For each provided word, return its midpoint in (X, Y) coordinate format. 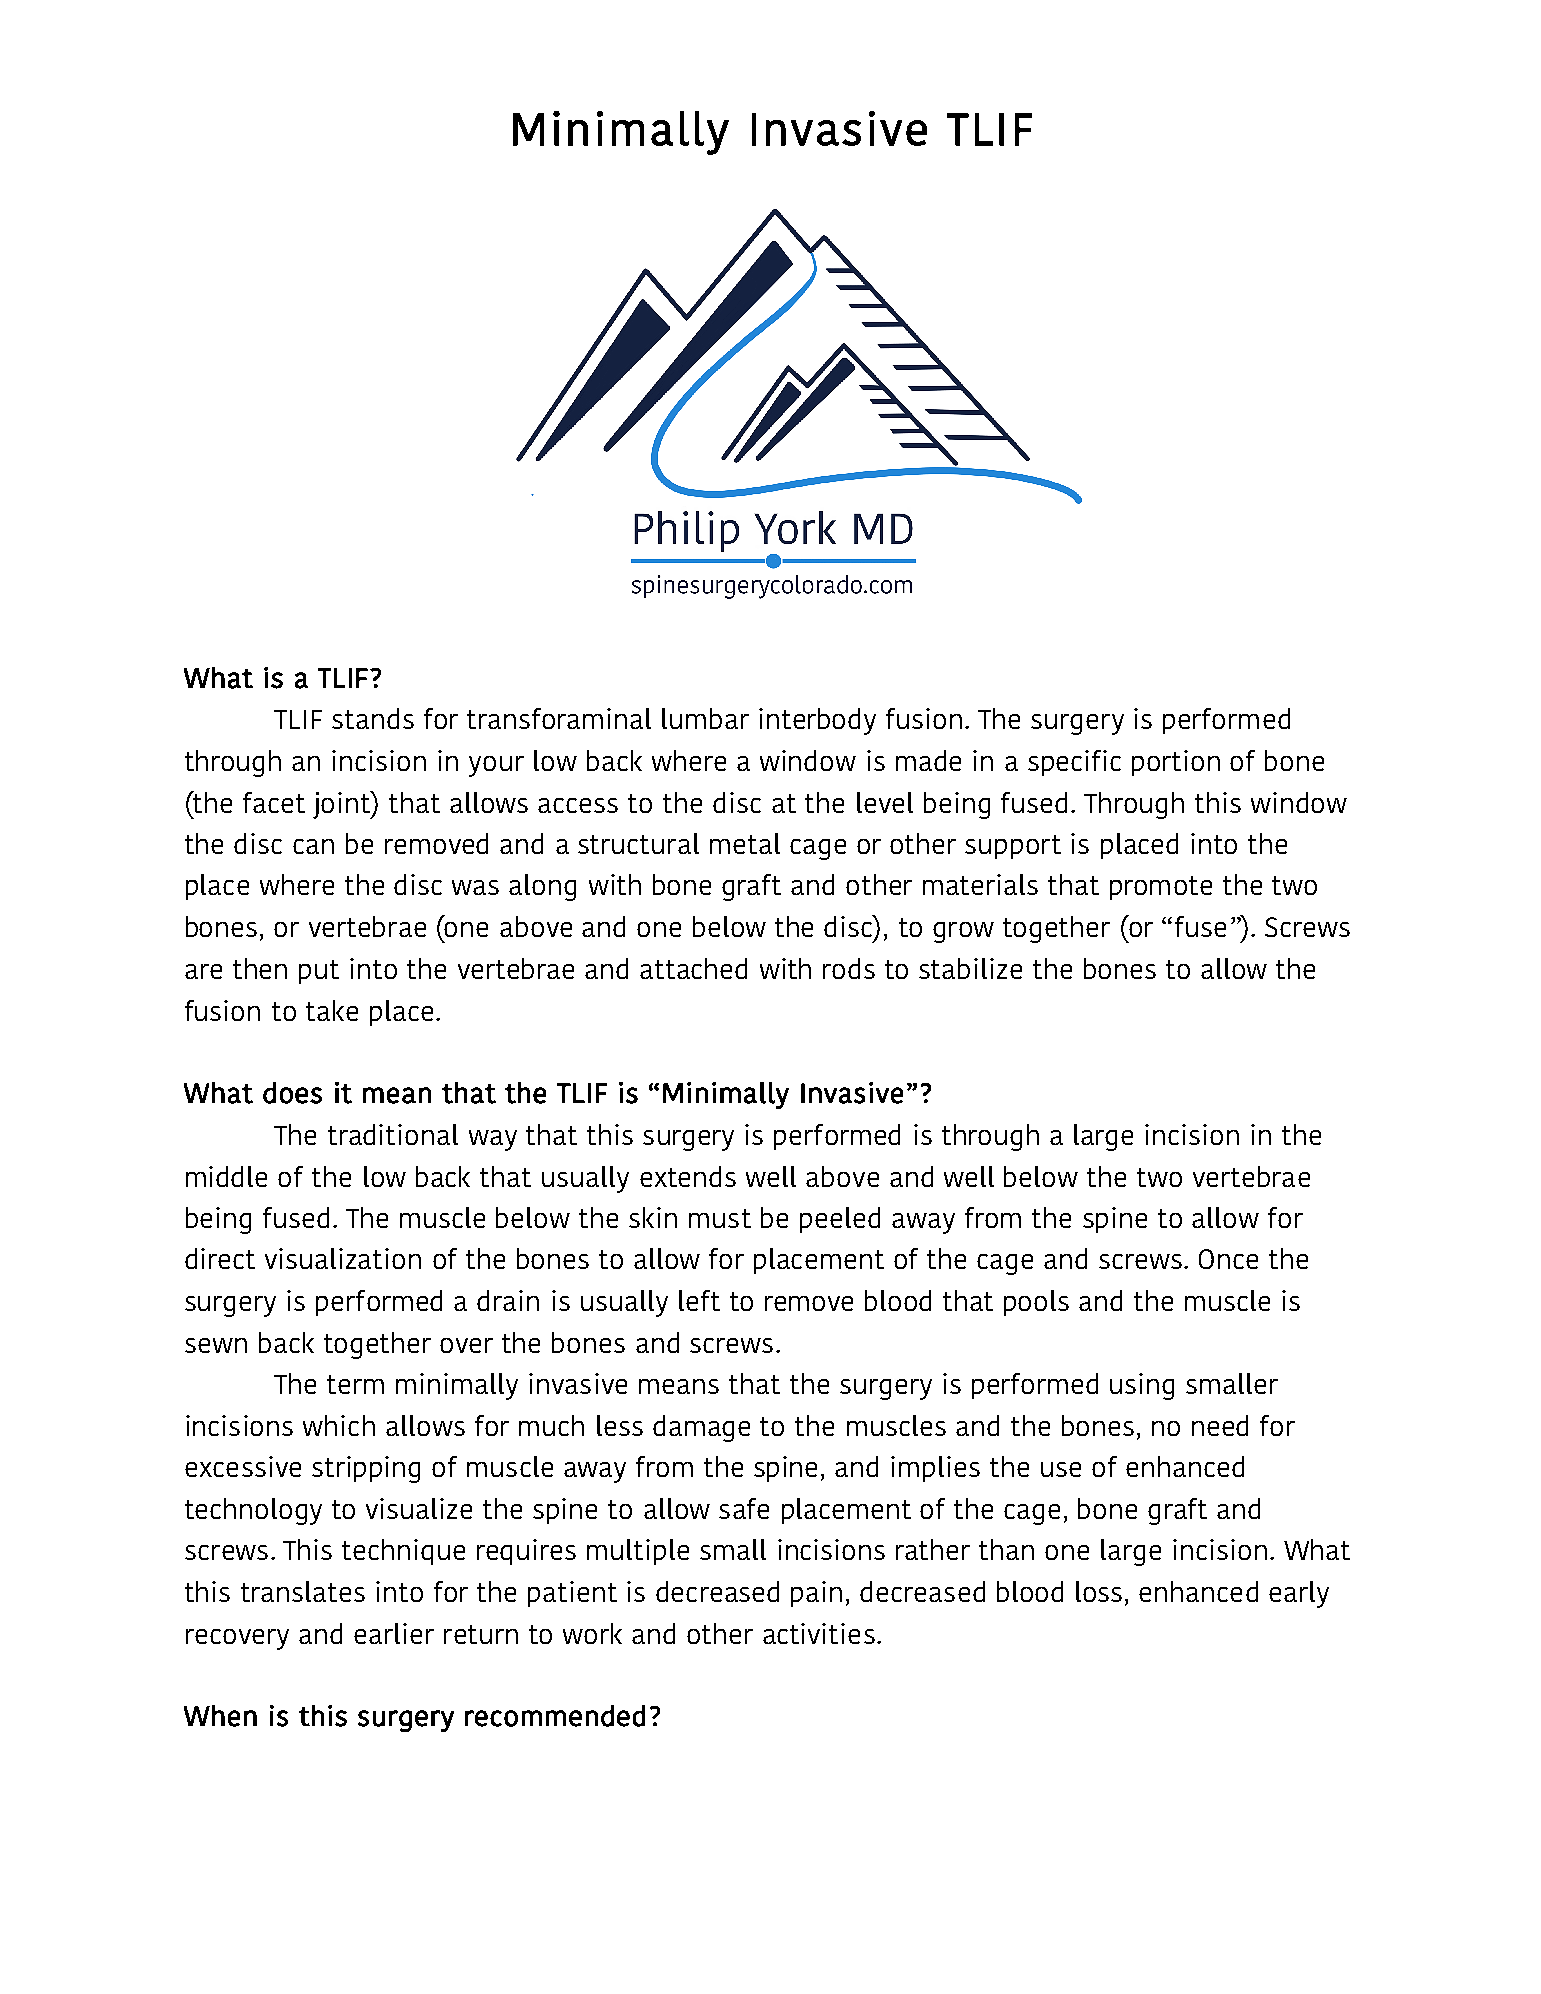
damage (701, 1428)
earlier (394, 1633)
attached (693, 968)
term (355, 1384)
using (1142, 1386)
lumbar (705, 718)
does (292, 1093)
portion (1176, 763)
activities (819, 1633)
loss (1099, 1591)
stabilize (970, 968)
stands (373, 718)
